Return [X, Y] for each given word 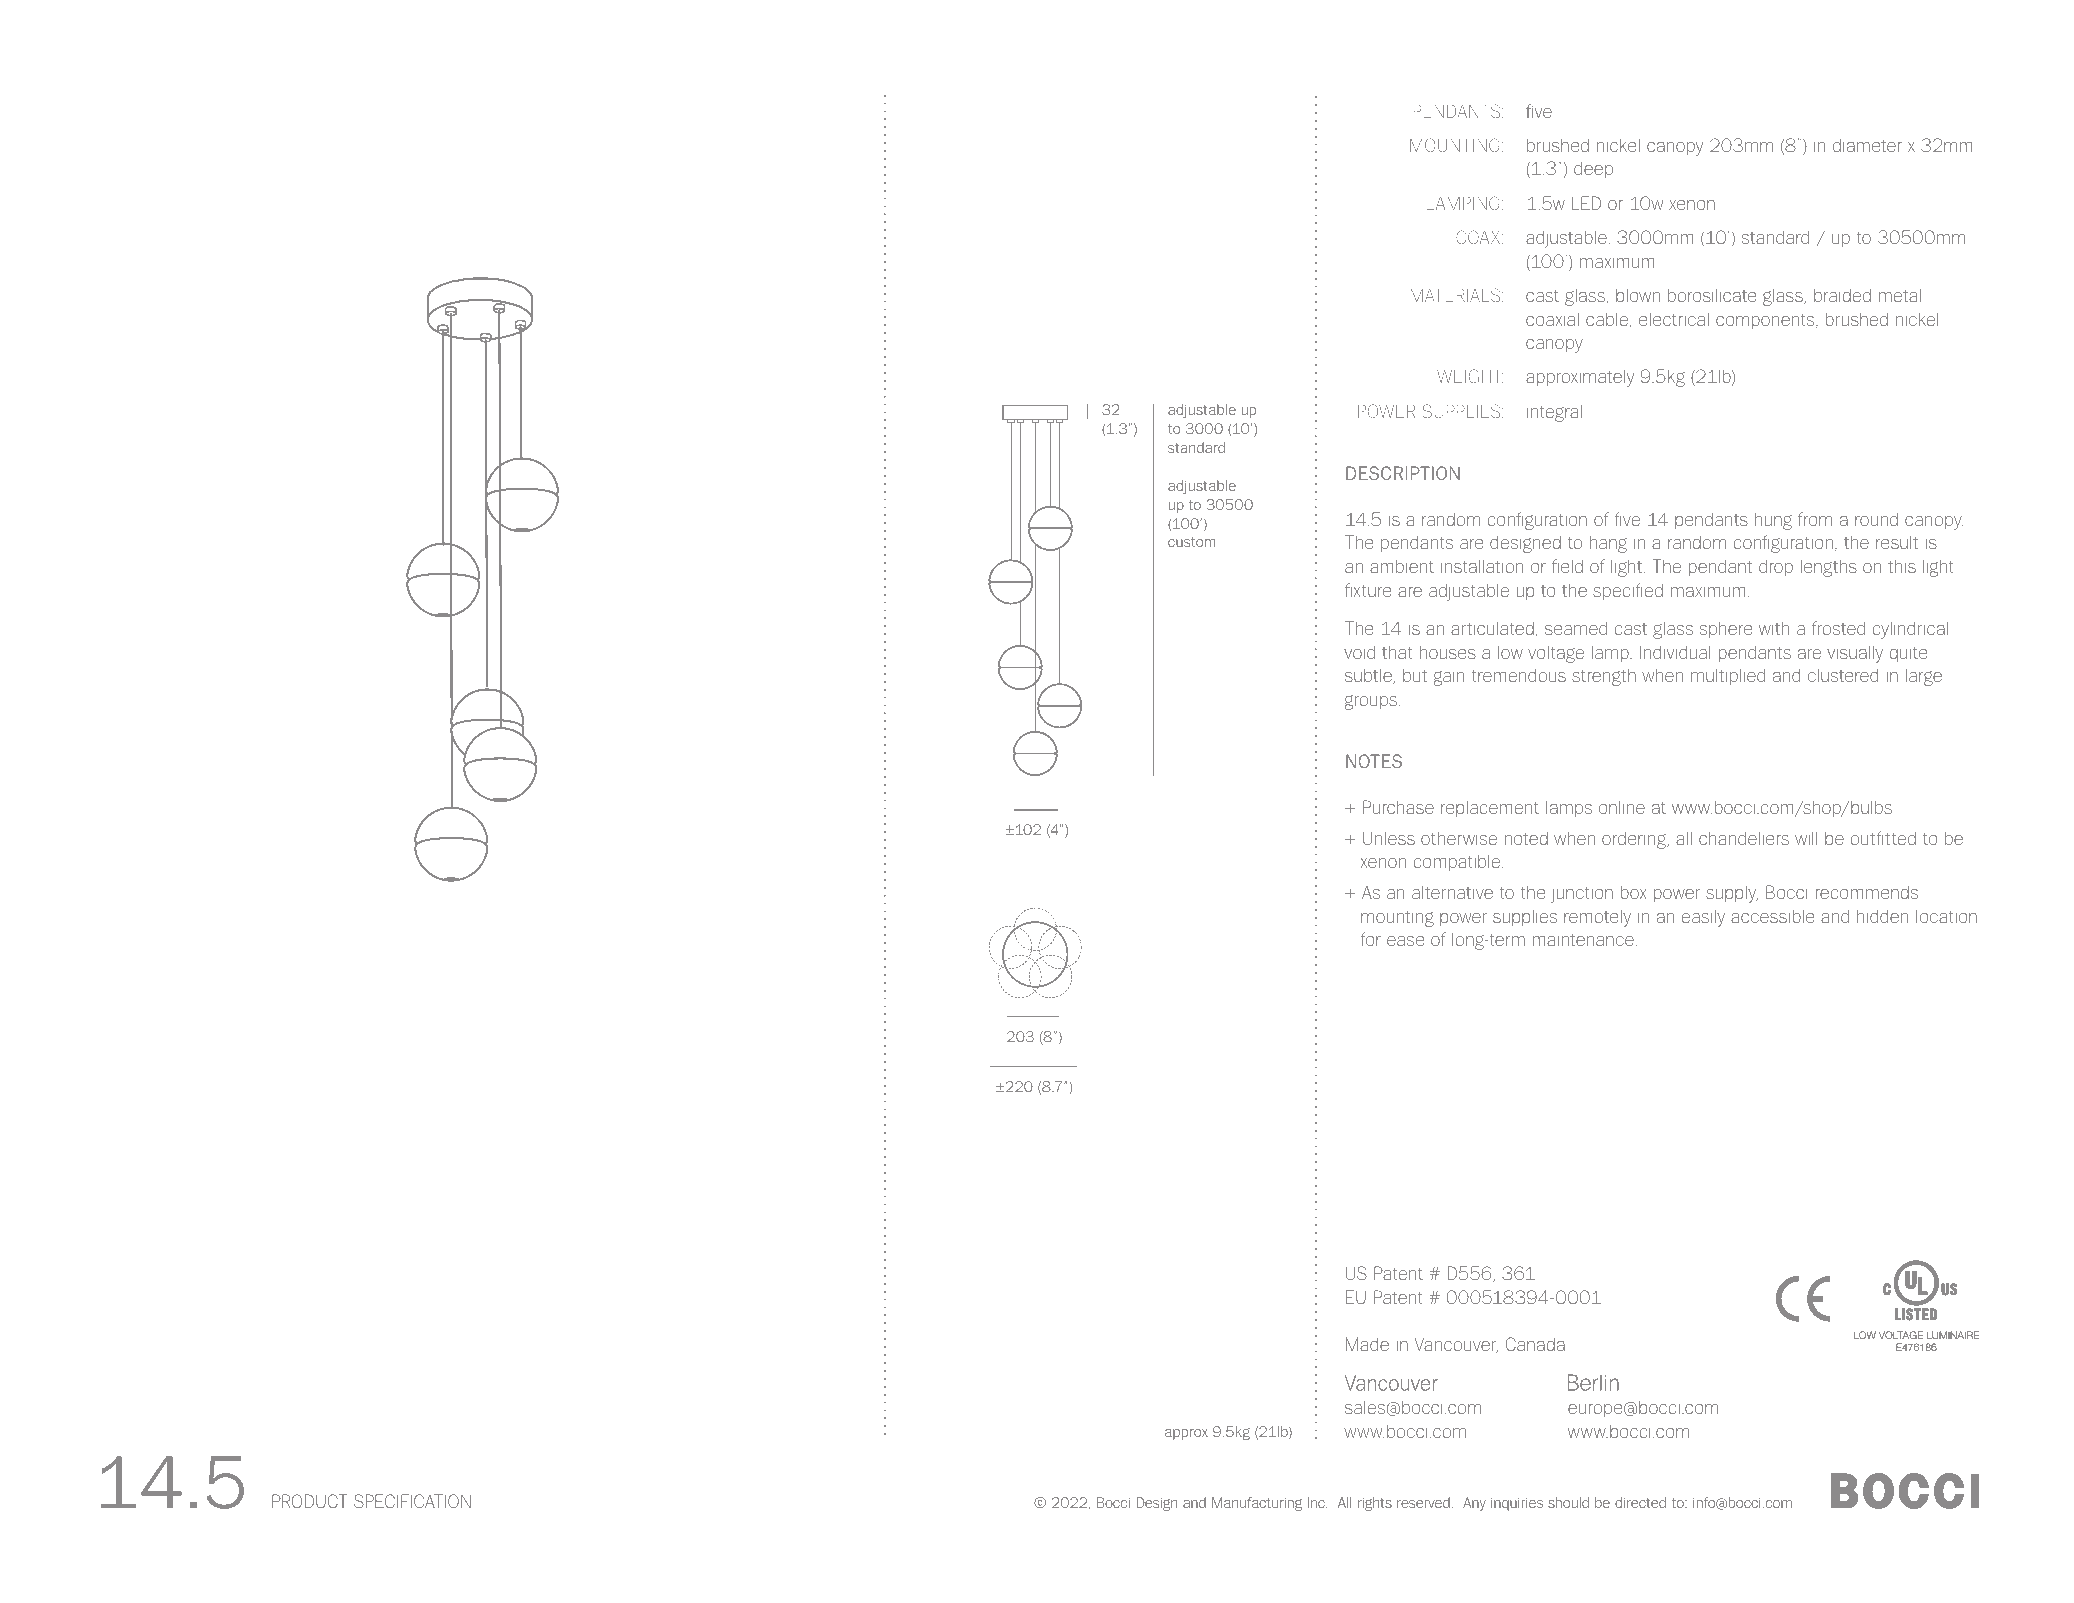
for [1370, 939]
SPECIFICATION [412, 1501]
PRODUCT [309, 1501]
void [1359, 652]
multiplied [1728, 677]
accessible [1772, 916]
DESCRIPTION [1403, 473]
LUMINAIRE [1952, 1335]
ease [1405, 941]
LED [1586, 203]
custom [1191, 542]
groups [1372, 702]
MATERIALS [1457, 295]
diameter [1867, 145]
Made [1367, 1344]
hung [1773, 521]
